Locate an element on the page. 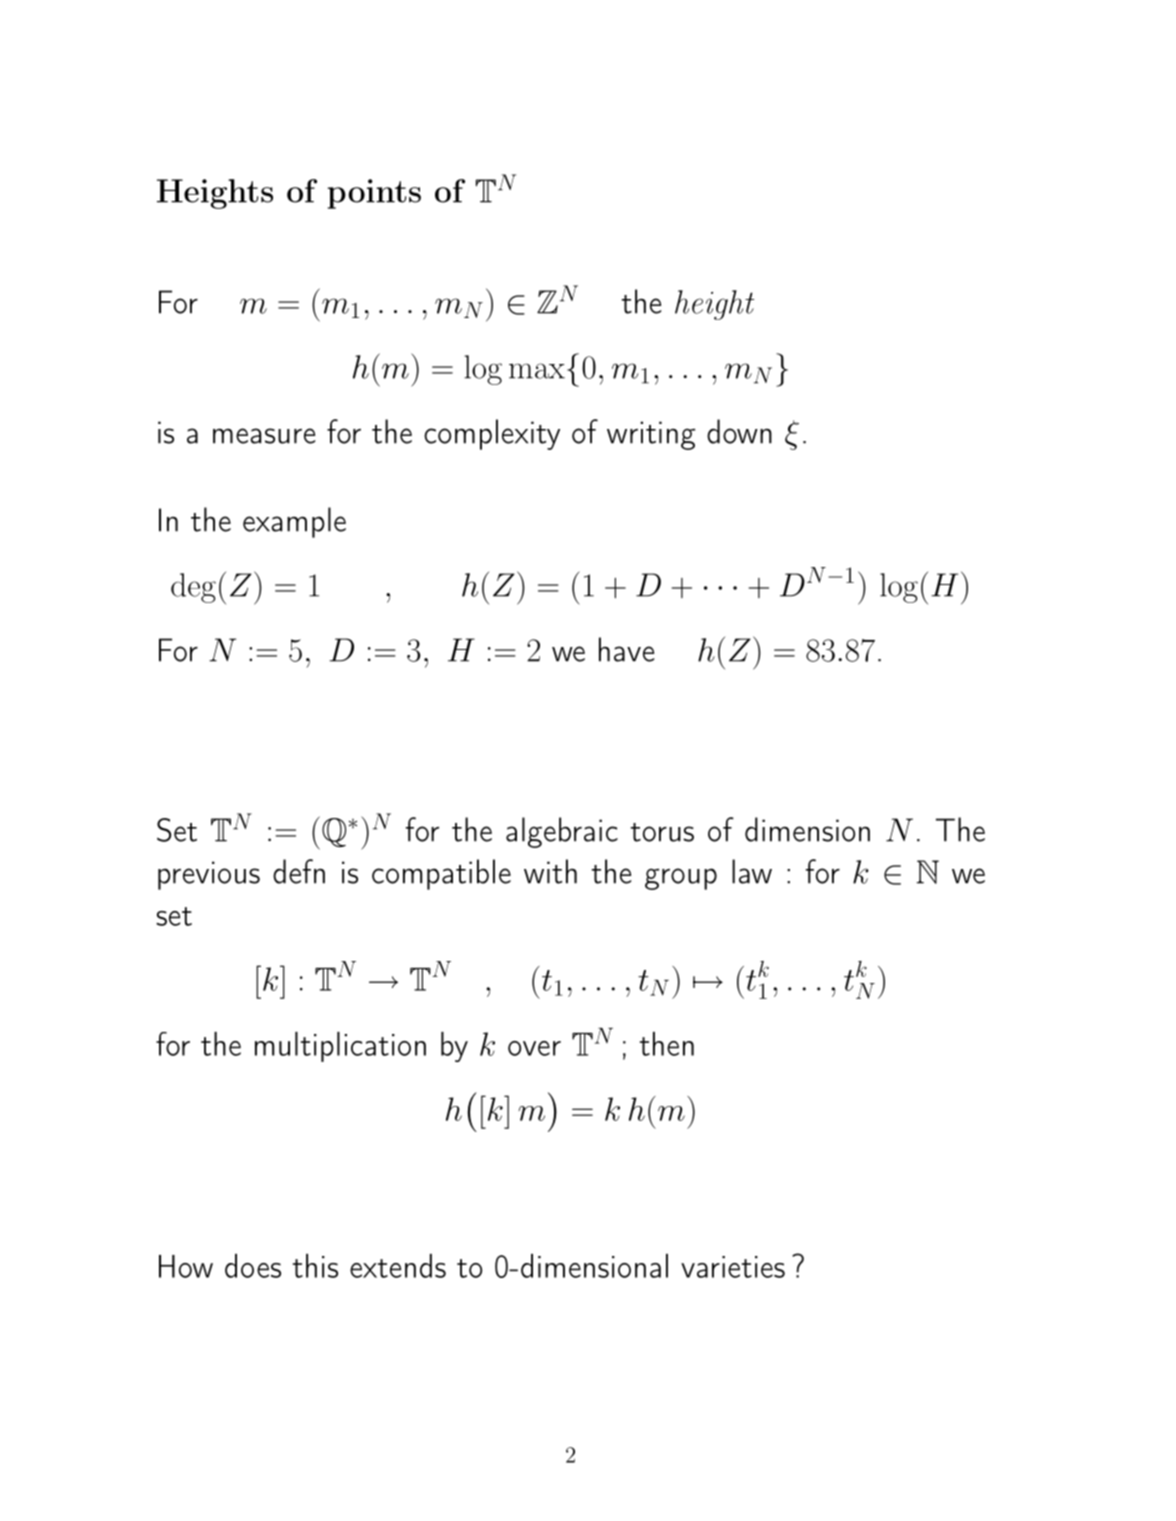 This image has height=1521, width=1176. writing is located at coordinates (651, 435).
